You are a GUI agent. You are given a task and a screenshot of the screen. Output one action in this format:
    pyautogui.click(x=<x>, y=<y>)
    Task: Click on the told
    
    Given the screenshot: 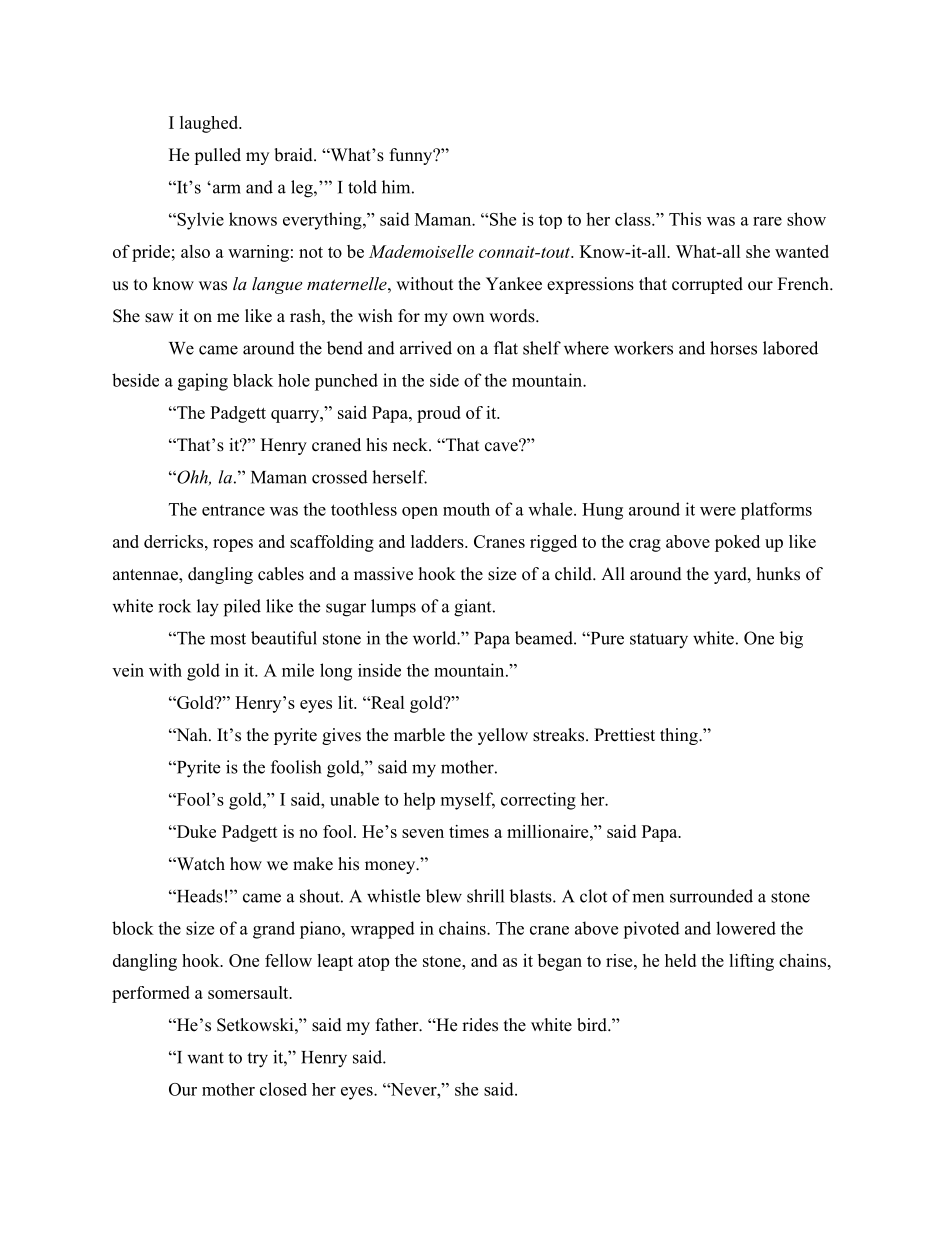 What is the action you would take?
    pyautogui.click(x=362, y=187)
